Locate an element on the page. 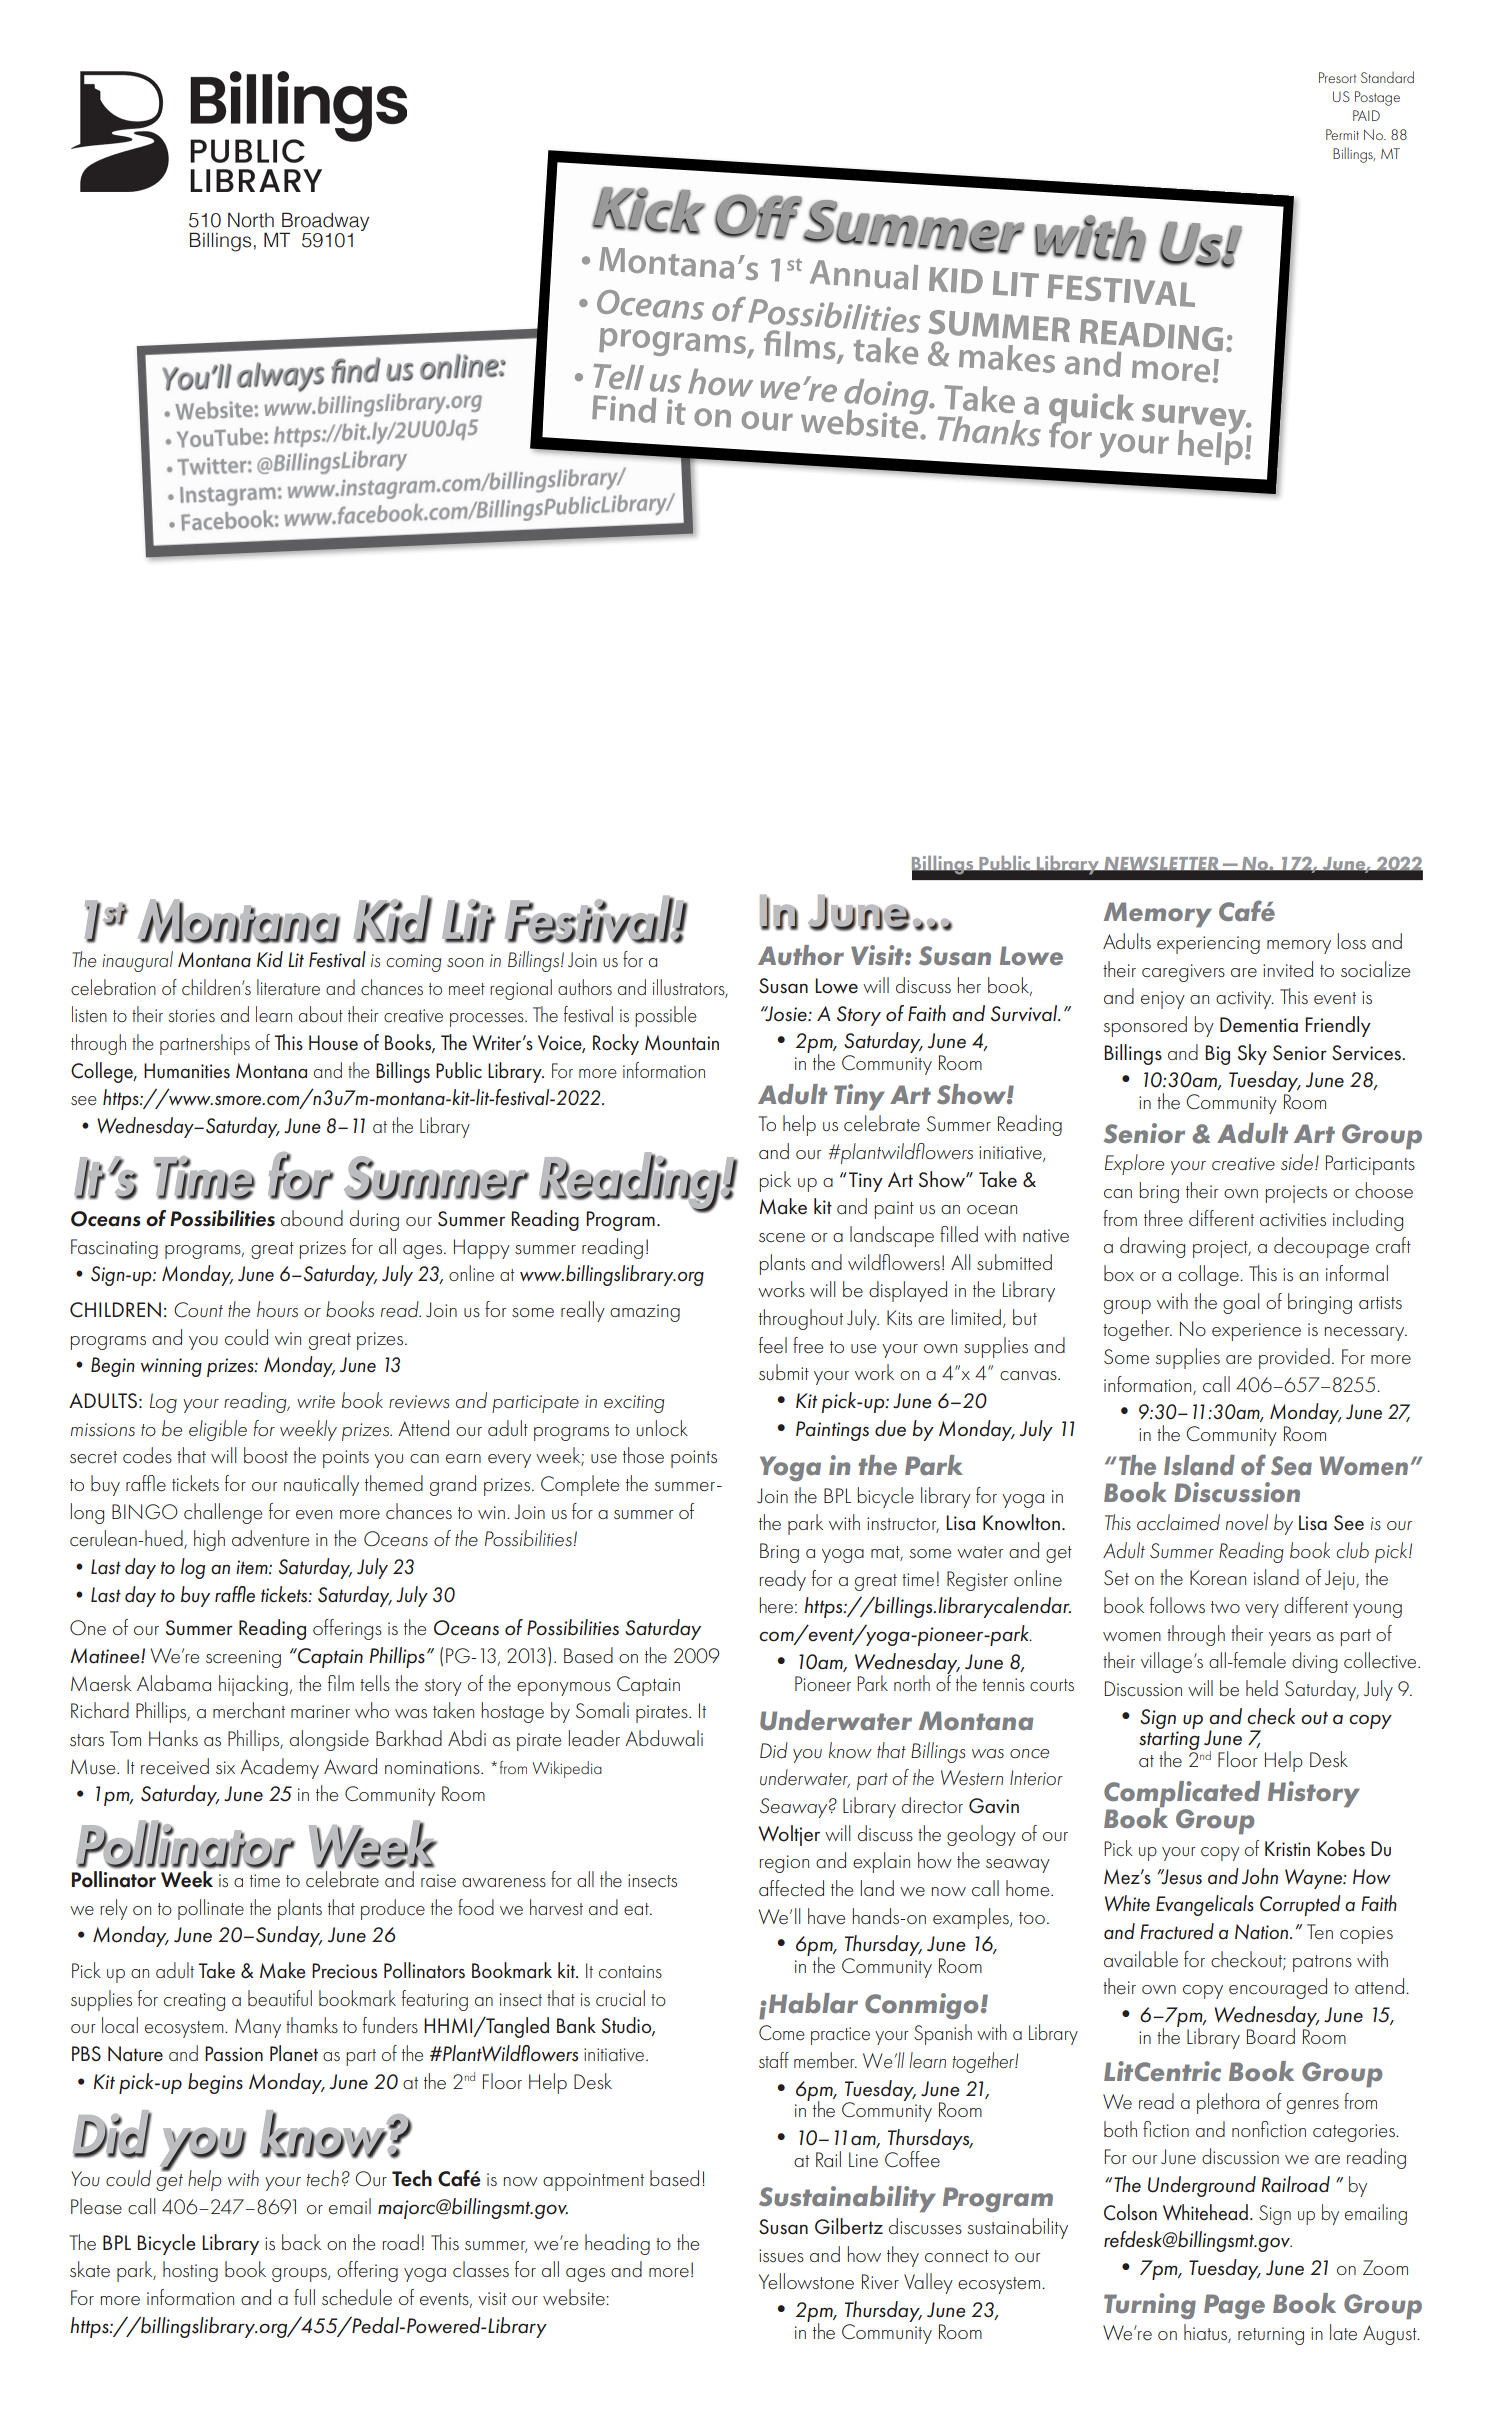 The width and height of the document is (1494, 2419). issues is located at coordinates (781, 2256).
